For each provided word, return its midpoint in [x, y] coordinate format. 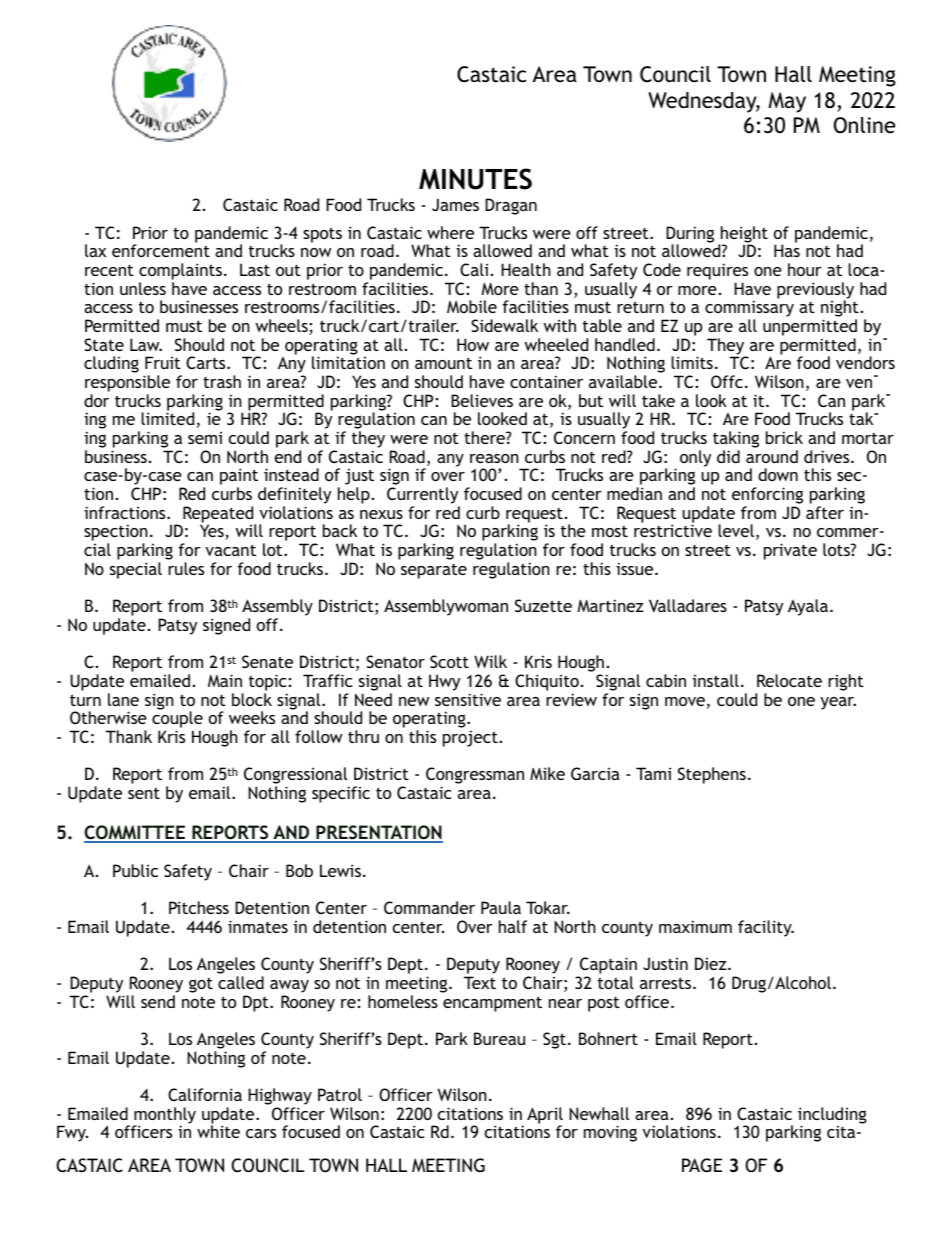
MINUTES [475, 179]
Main [225, 680]
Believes [482, 400]
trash [222, 381]
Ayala [809, 607]
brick [784, 437]
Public [135, 870]
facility [766, 928]
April [545, 1116]
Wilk [490, 661]
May [787, 102]
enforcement [161, 250]
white [218, 1131]
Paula [501, 907]
